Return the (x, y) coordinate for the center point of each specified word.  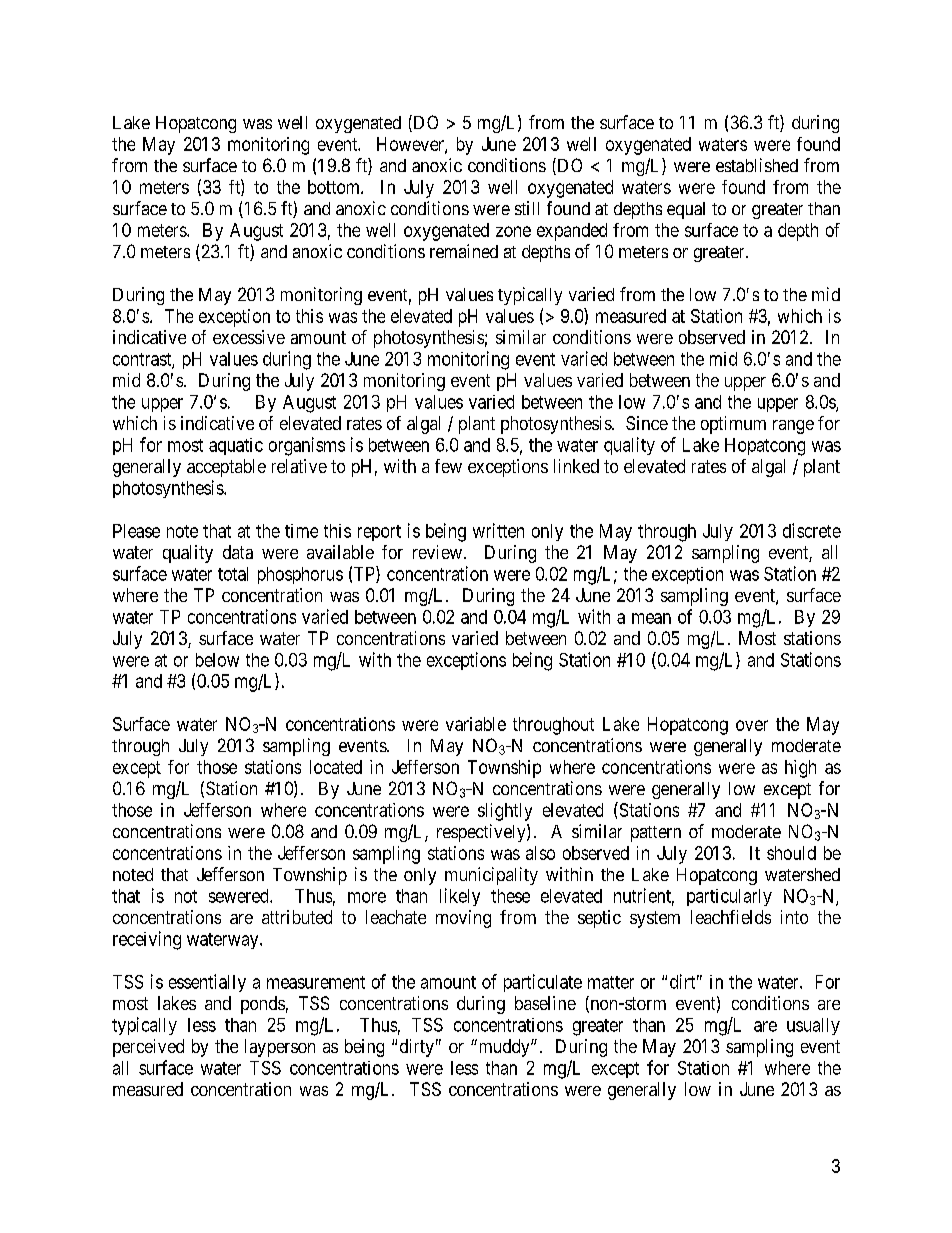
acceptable (226, 468)
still (527, 208)
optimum (733, 425)
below (217, 660)
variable (476, 724)
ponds (263, 1005)
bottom (335, 187)
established (757, 165)
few (448, 466)
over (752, 725)
